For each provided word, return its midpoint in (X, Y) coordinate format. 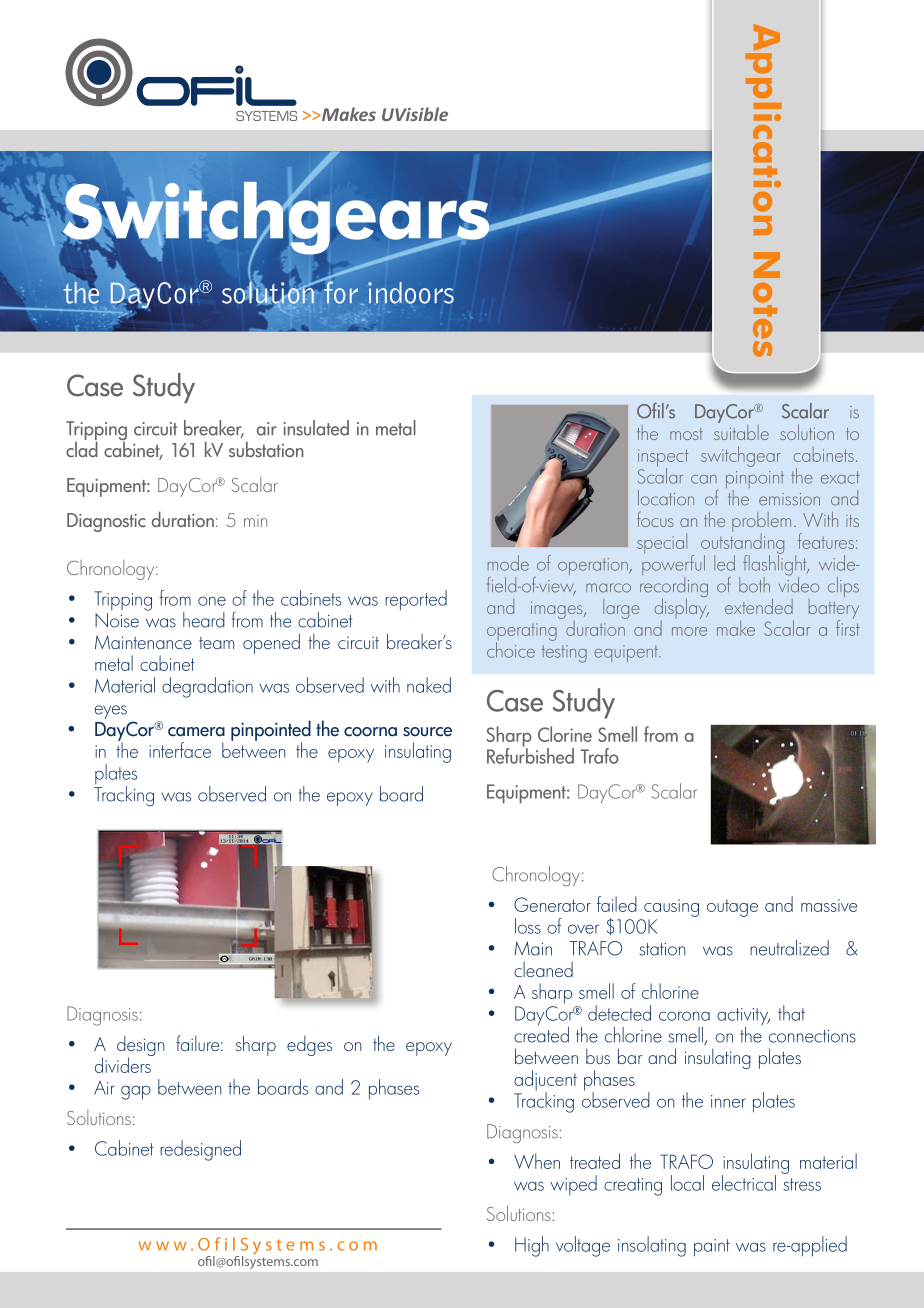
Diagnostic (106, 522)
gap (136, 1092)
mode (508, 563)
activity (743, 1018)
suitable (741, 431)
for (340, 291)
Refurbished (530, 754)
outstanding (742, 543)
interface (180, 750)
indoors (411, 293)
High (532, 1246)
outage (732, 908)
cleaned (543, 969)
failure (199, 1043)
